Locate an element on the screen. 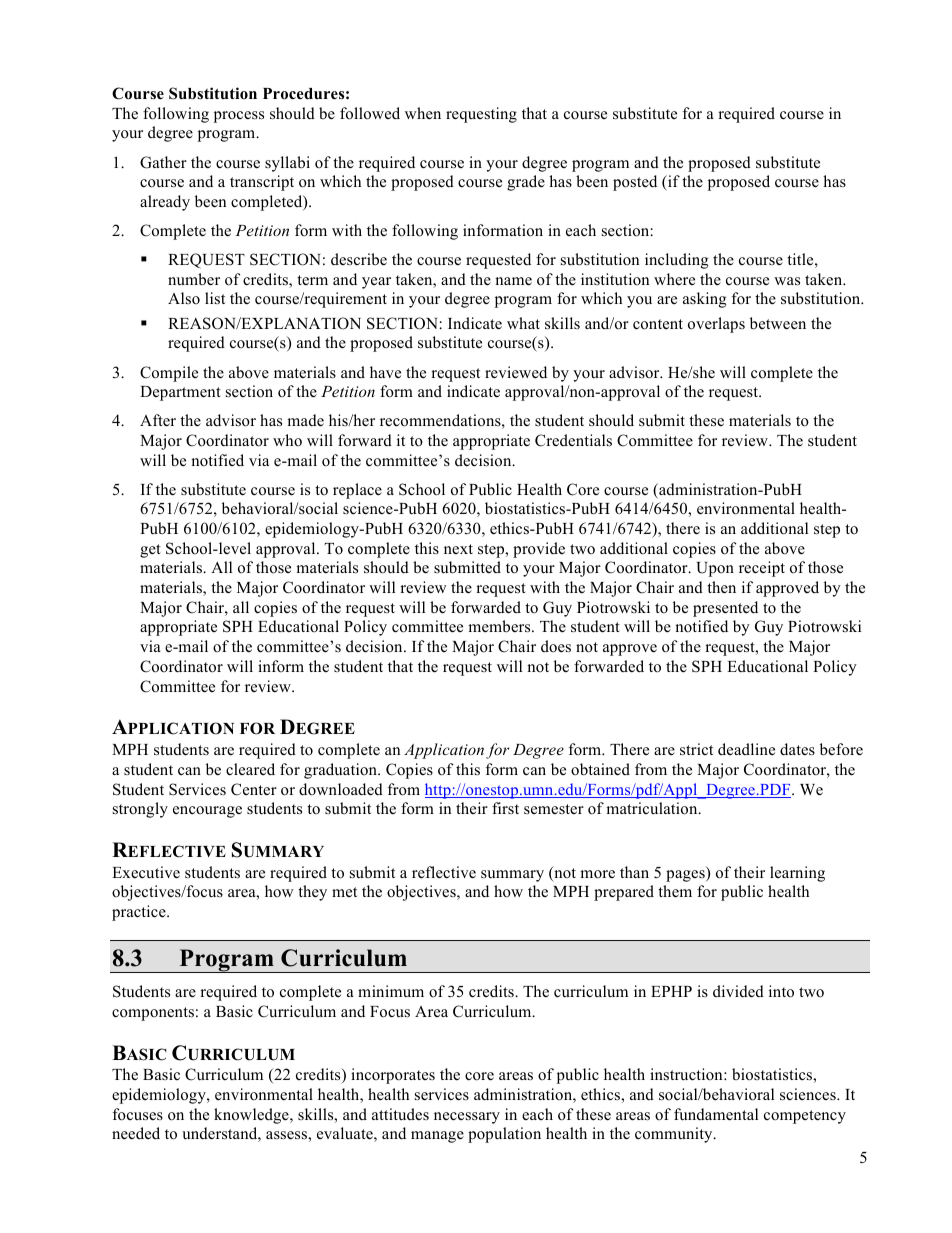 Image resolution: width=952 pixels, height=1233 pixels. knowledge is located at coordinates (252, 1116).
